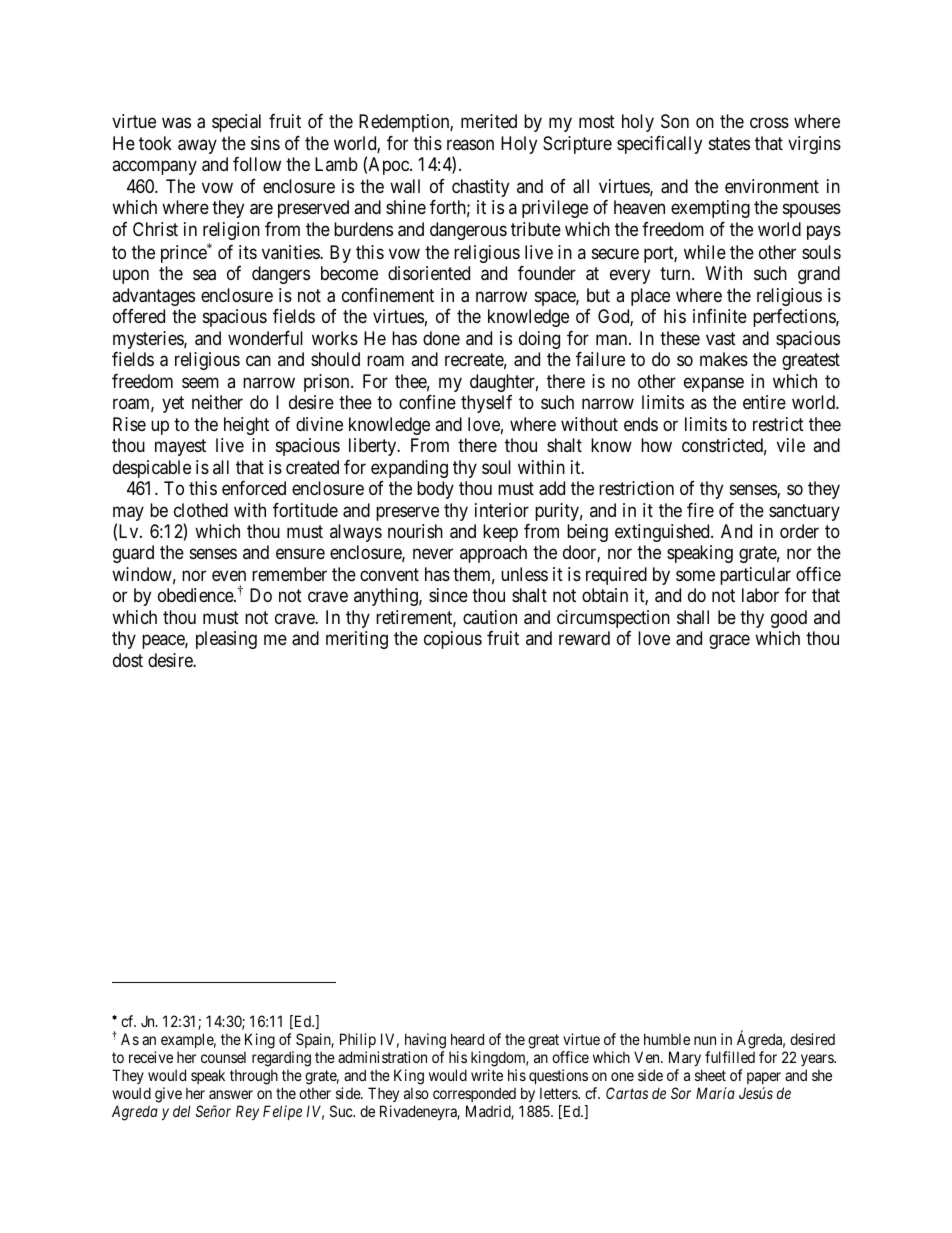  Describe the element at coordinates (435, 490) in the document. I see `body` at that location.
